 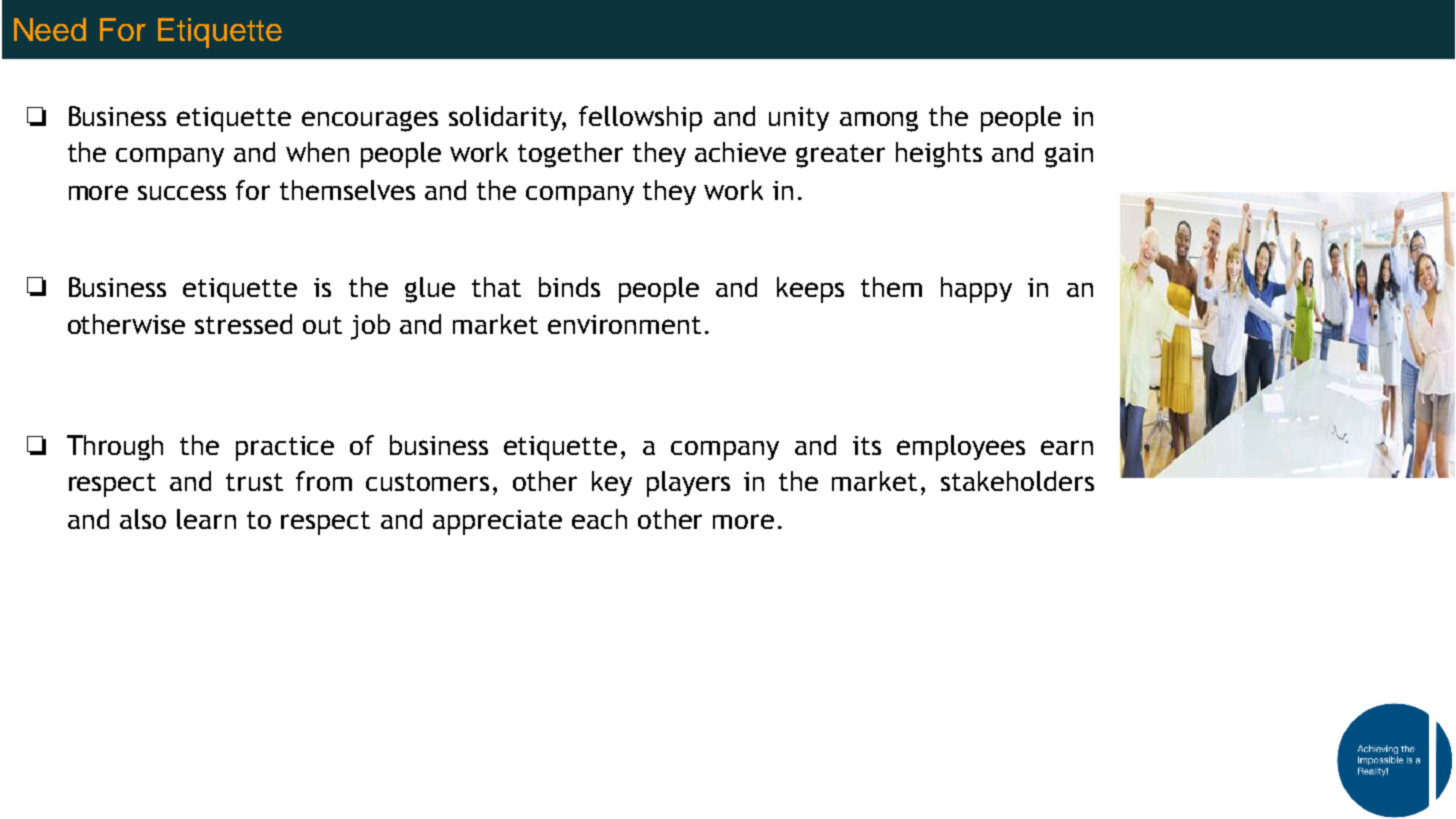 What do you see at coordinates (599, 519) in the screenshot?
I see `each` at bounding box center [599, 519].
